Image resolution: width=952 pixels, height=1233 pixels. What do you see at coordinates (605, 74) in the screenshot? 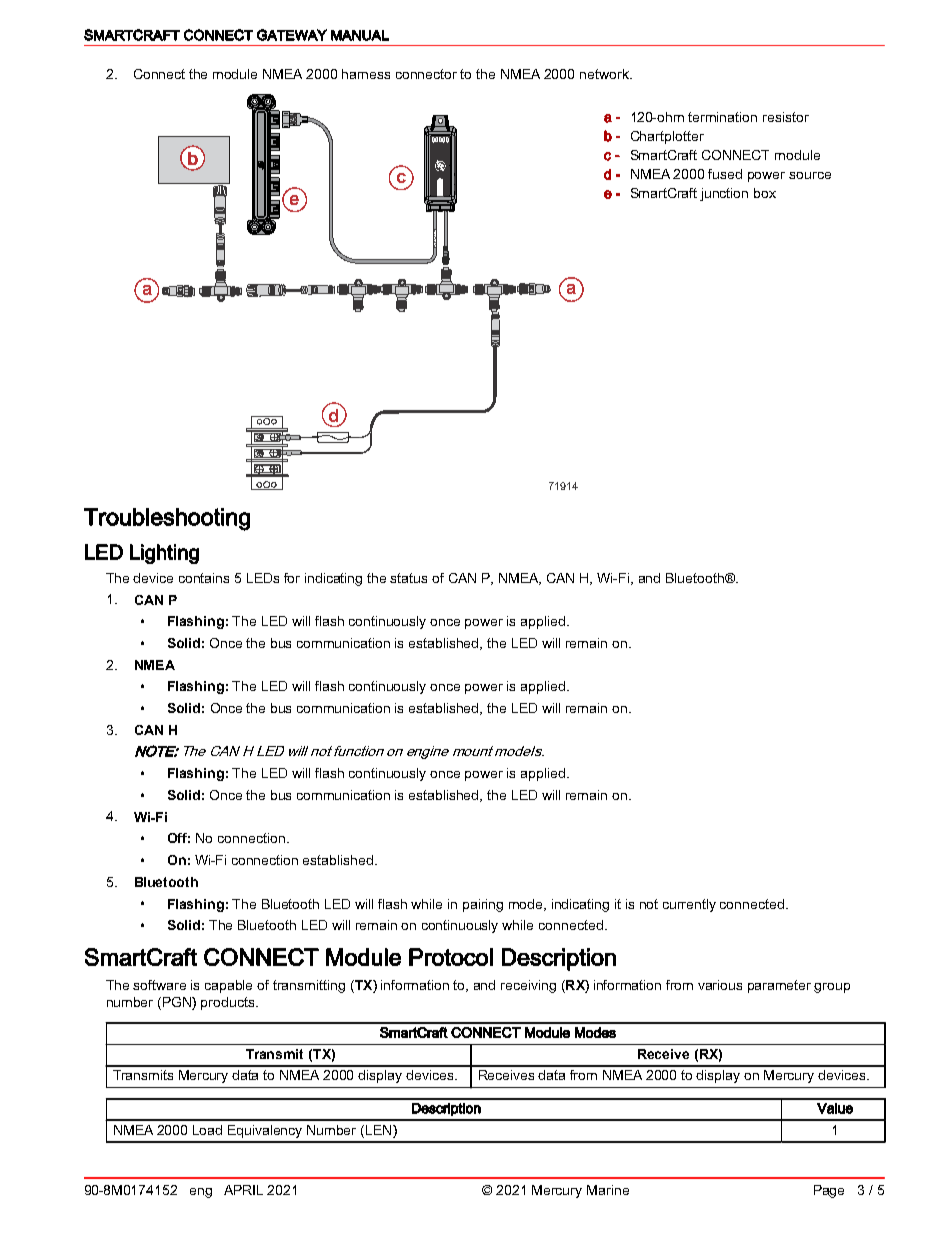
I see `network` at bounding box center [605, 74].
